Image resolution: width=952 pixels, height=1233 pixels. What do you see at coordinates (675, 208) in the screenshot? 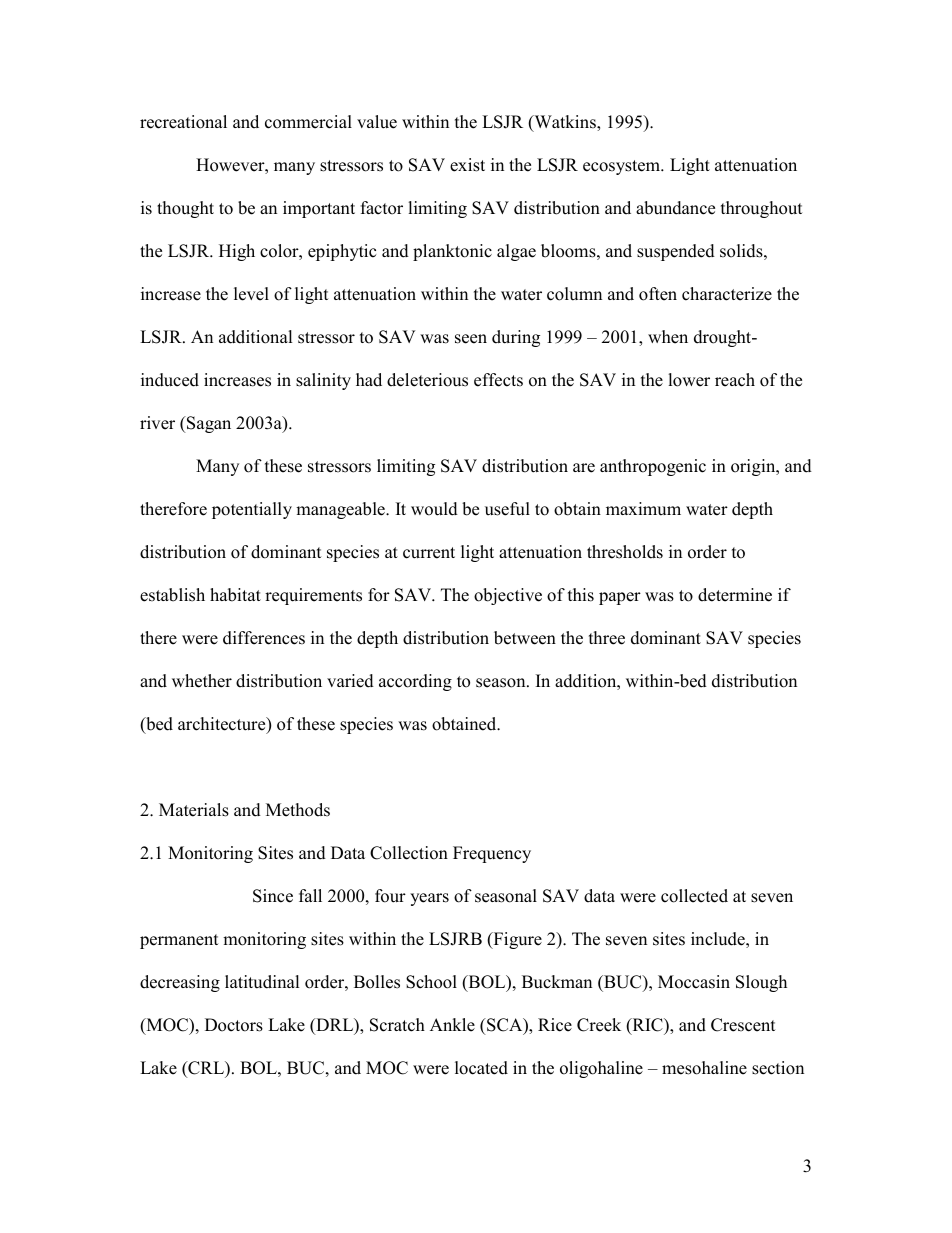
I see `abundance` at bounding box center [675, 208].
